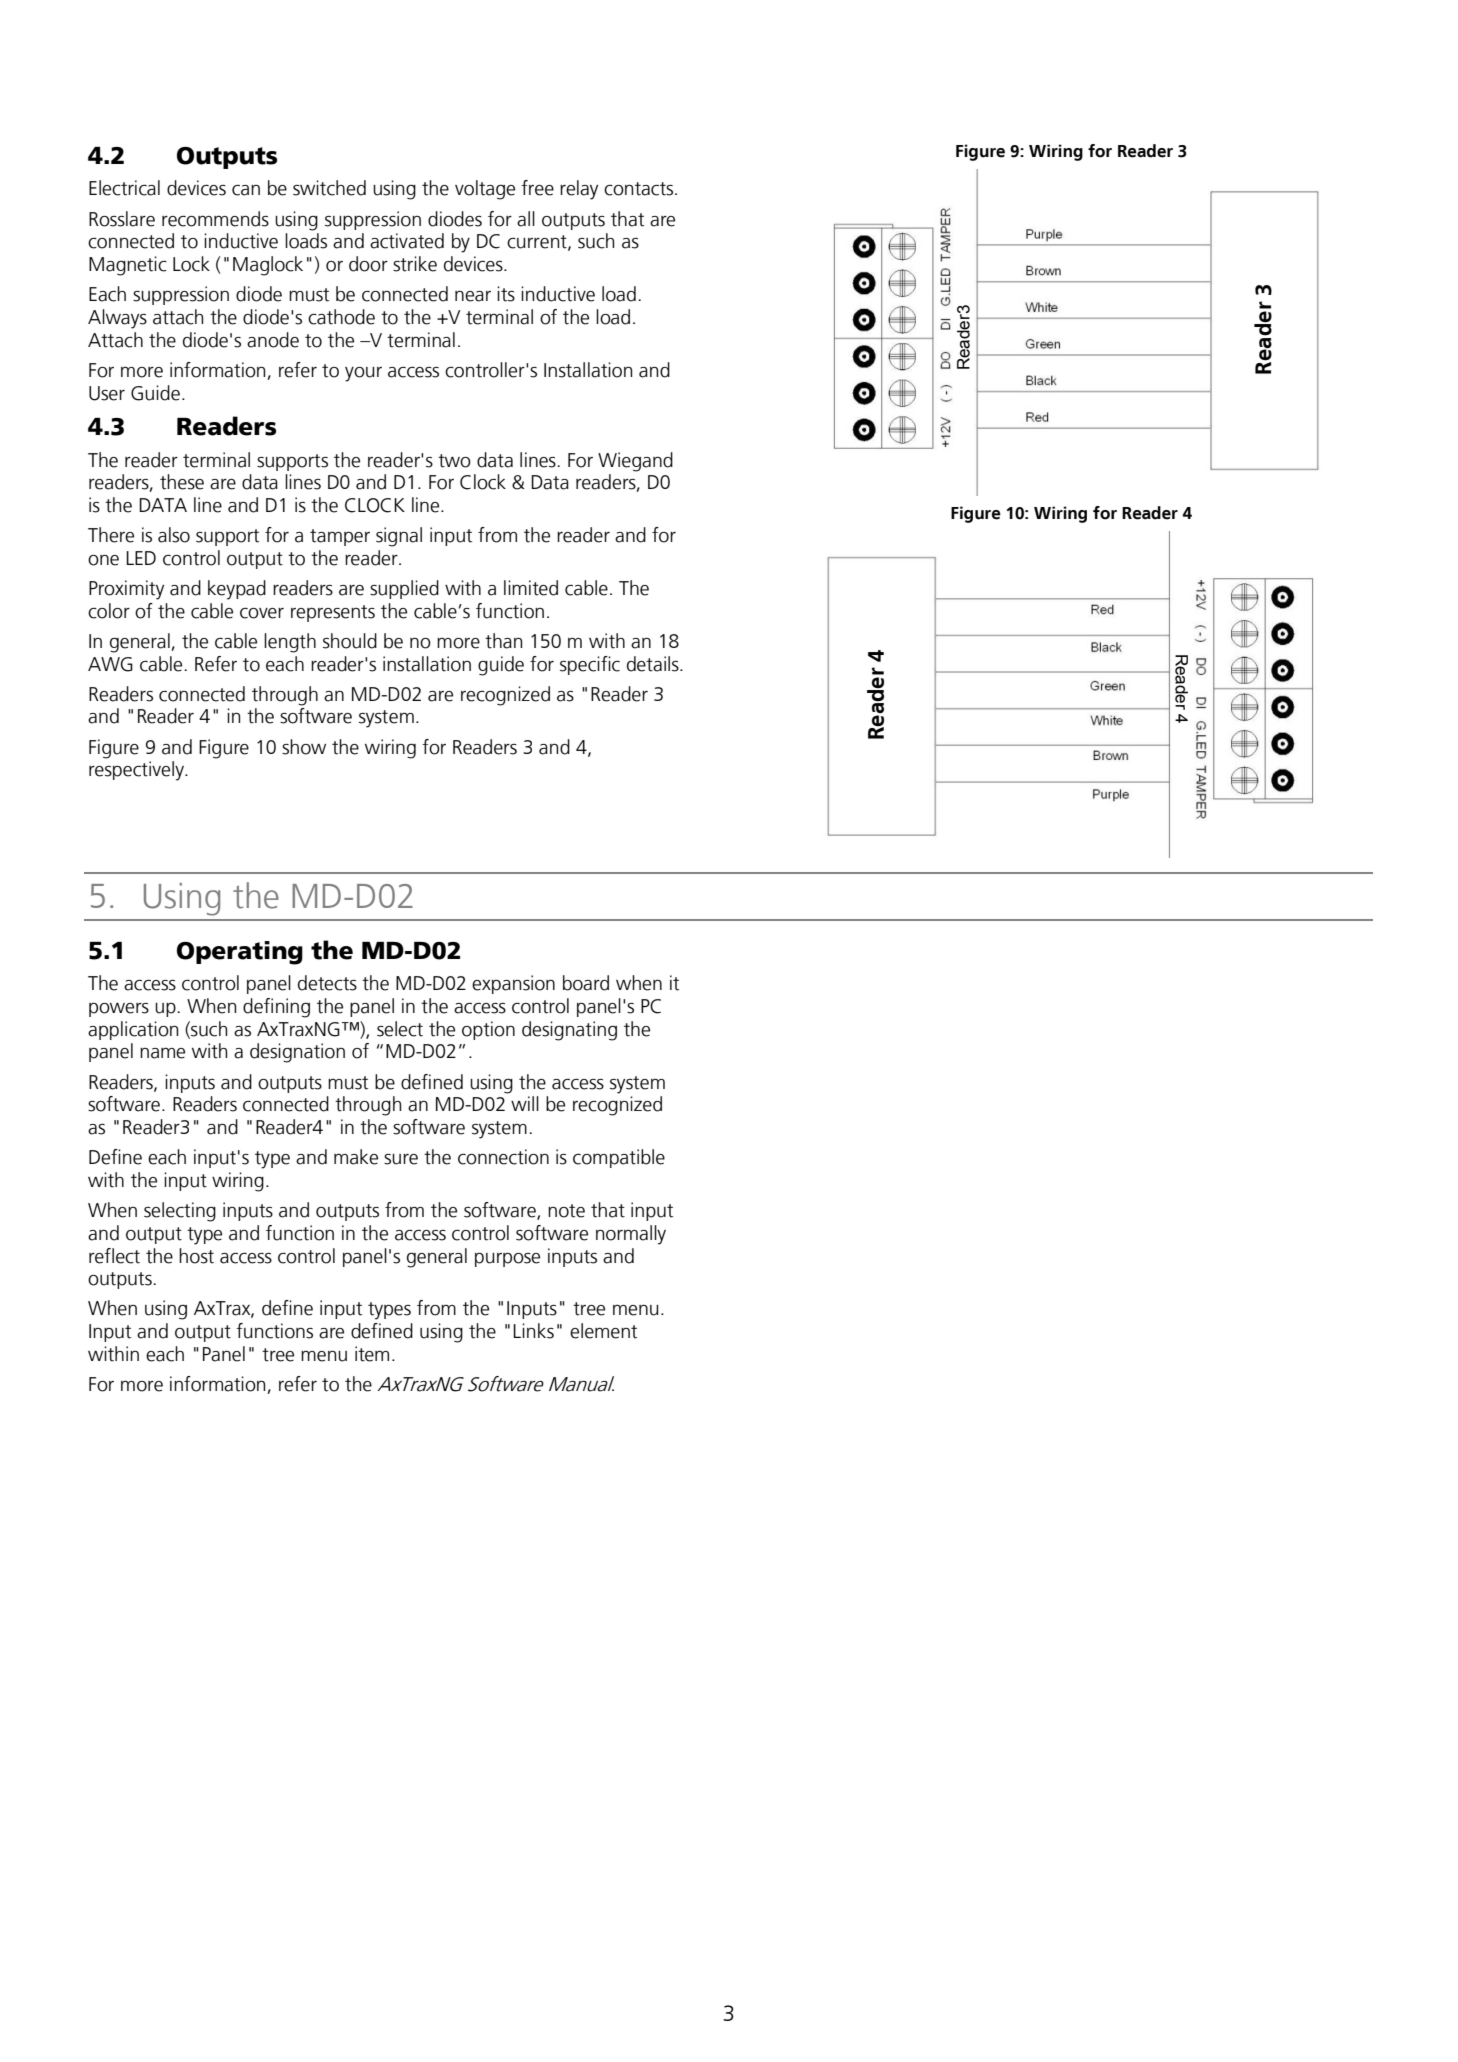  I want to click on activated, so click(407, 241).
